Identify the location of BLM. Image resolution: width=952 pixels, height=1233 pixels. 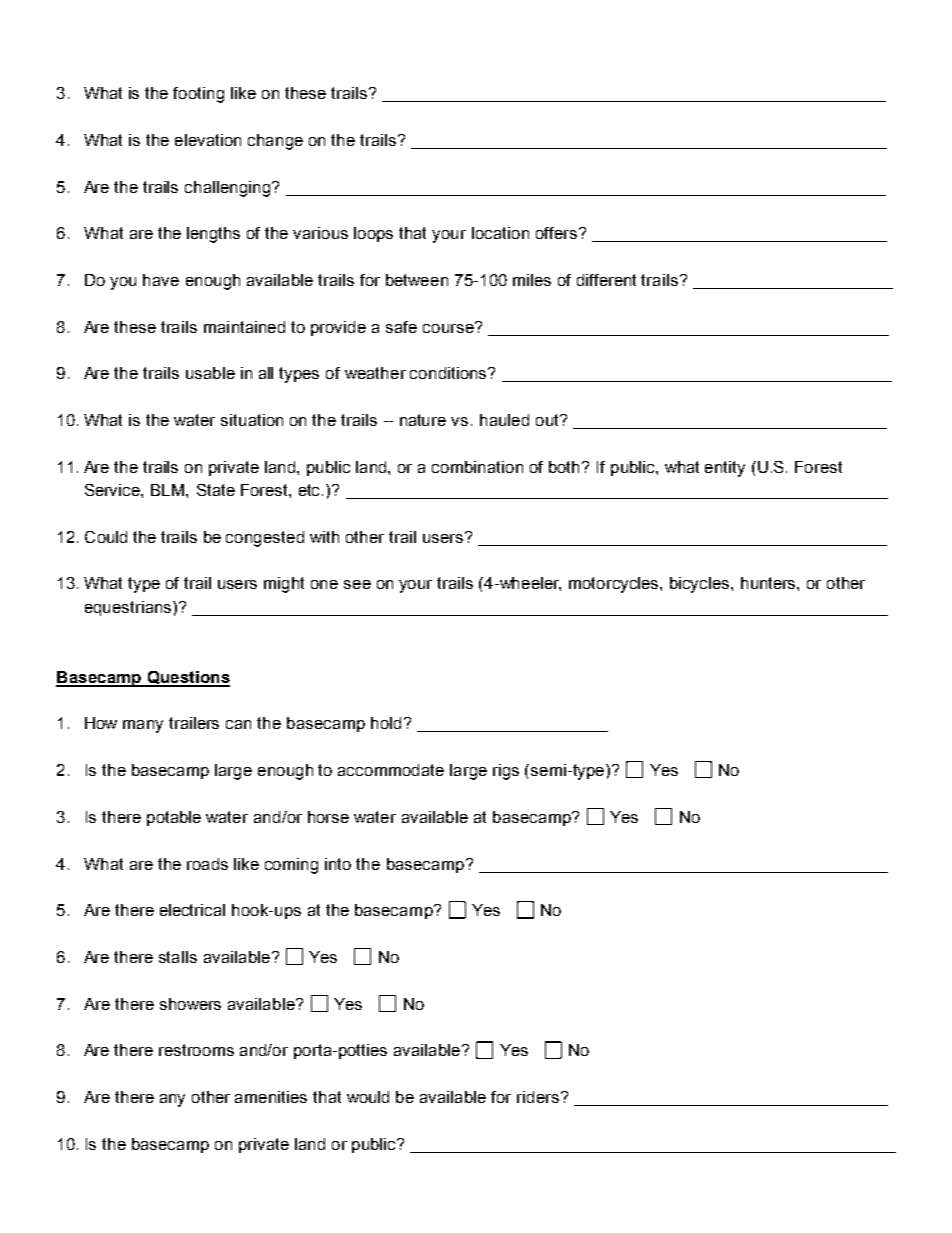
(169, 490).
